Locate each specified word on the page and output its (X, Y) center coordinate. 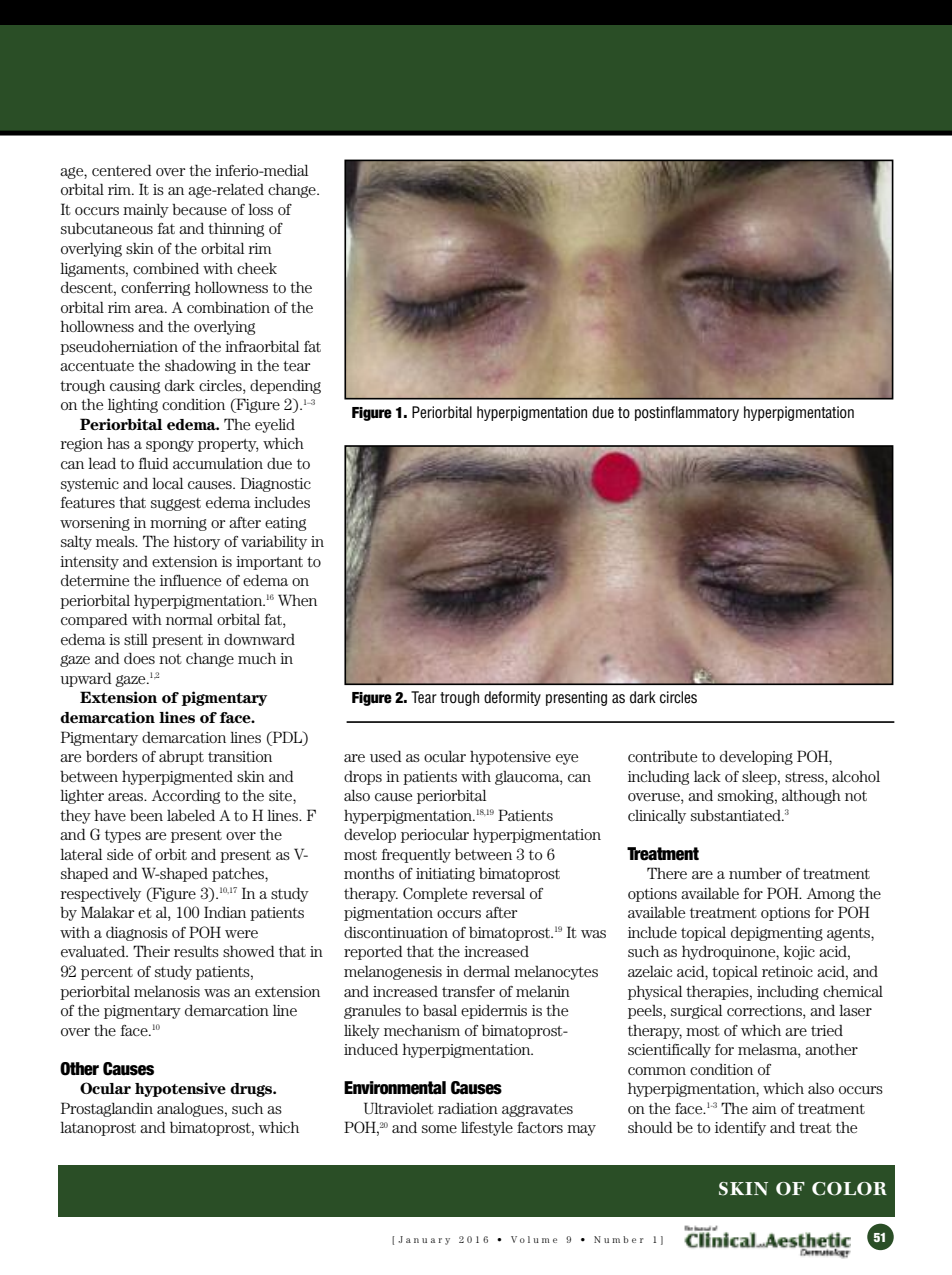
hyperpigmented (177, 777)
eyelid (275, 425)
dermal (487, 971)
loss (260, 209)
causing (135, 387)
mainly (146, 211)
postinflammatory (687, 413)
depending (285, 386)
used (386, 756)
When (297, 600)
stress (805, 777)
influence (190, 580)
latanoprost (98, 1129)
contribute (662, 756)
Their (151, 951)
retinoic (787, 971)
